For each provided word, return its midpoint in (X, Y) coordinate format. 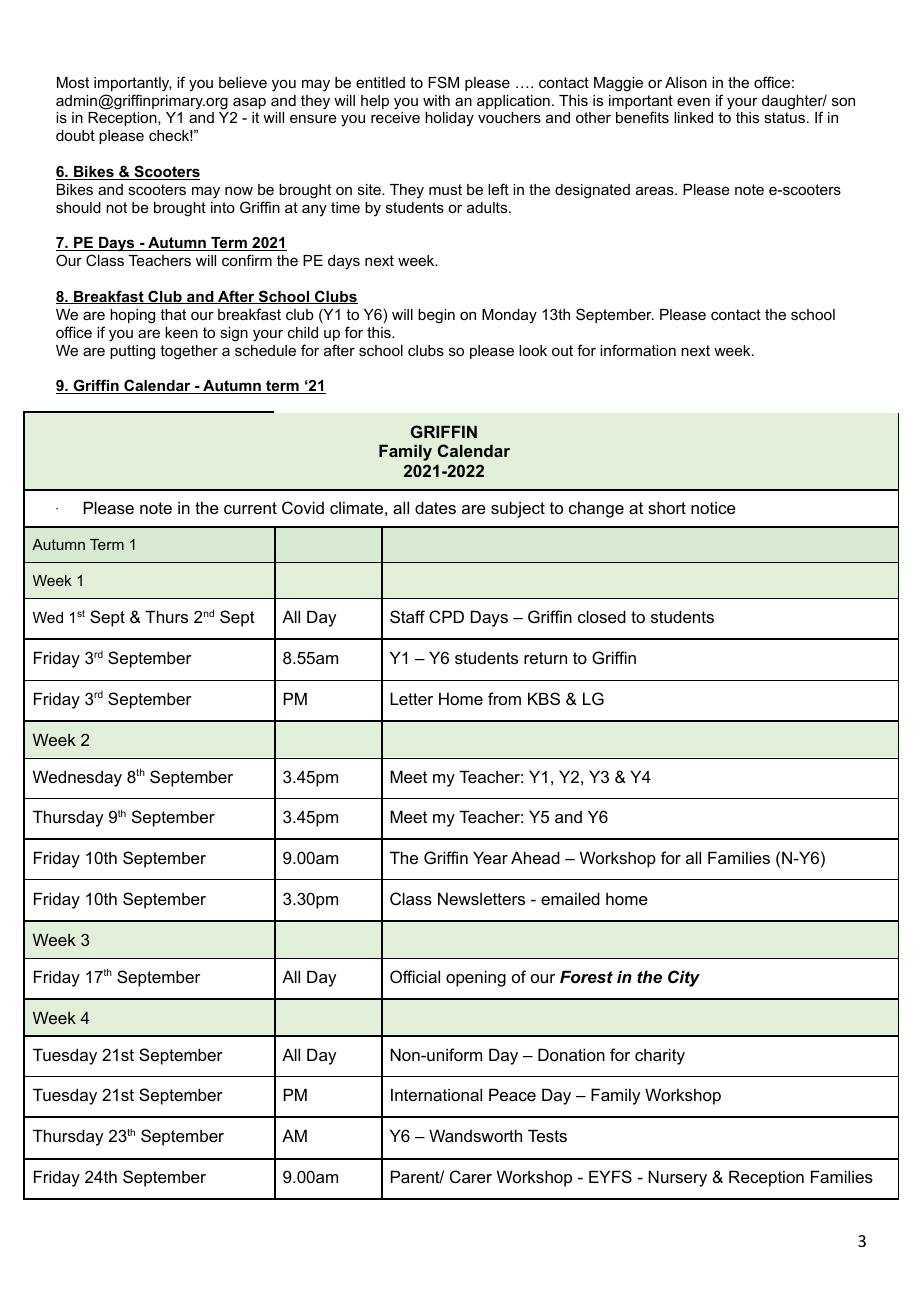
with (436, 100)
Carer (471, 1176)
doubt (75, 135)
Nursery (677, 1178)
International (436, 1094)
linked (693, 117)
